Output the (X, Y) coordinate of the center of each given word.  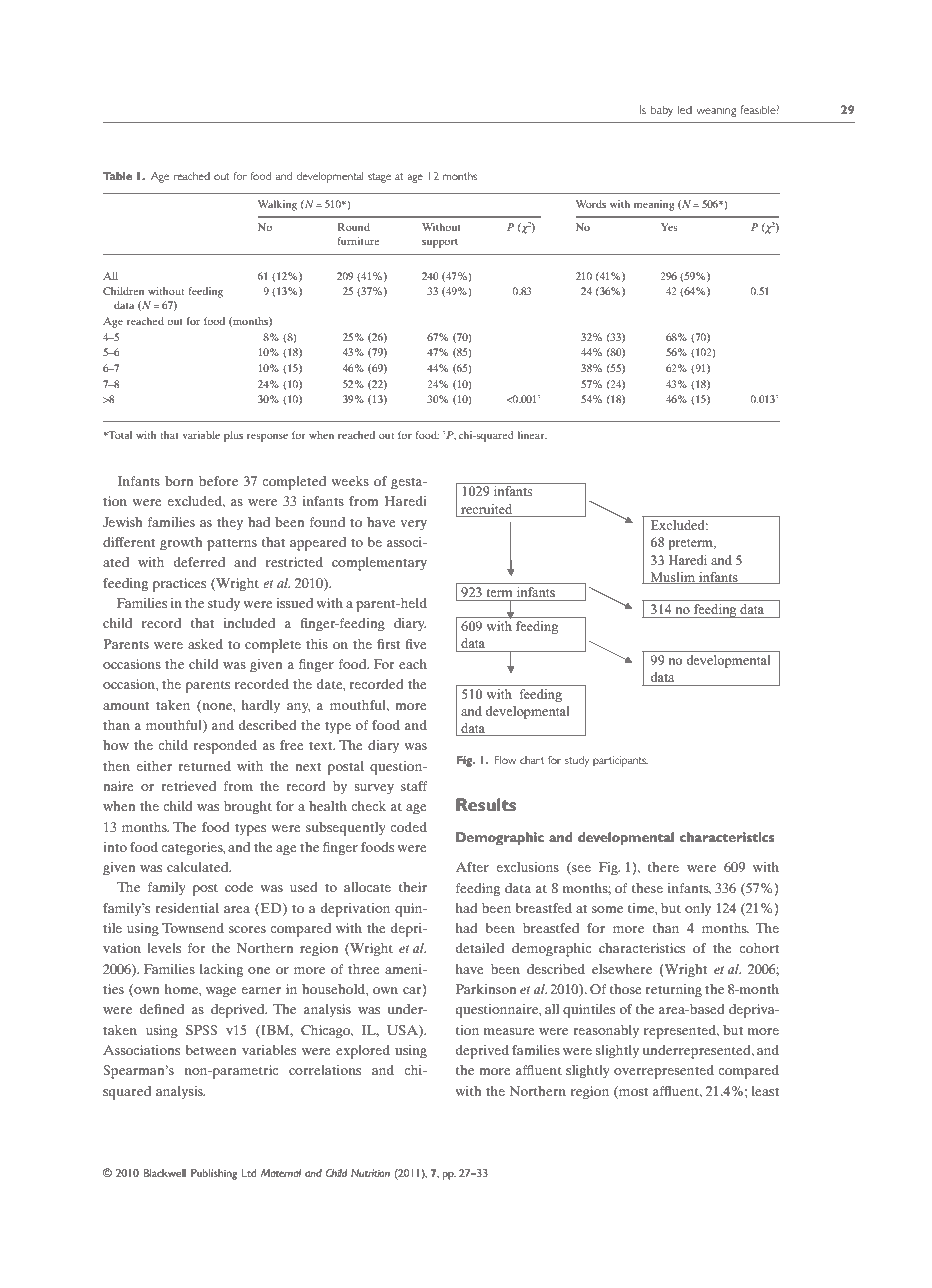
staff (414, 786)
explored (363, 1052)
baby (662, 111)
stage (379, 178)
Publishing (214, 1174)
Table (117, 176)
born (179, 481)
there (663, 867)
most (632, 1091)
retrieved (188, 786)
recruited (486, 509)
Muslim (673, 578)
